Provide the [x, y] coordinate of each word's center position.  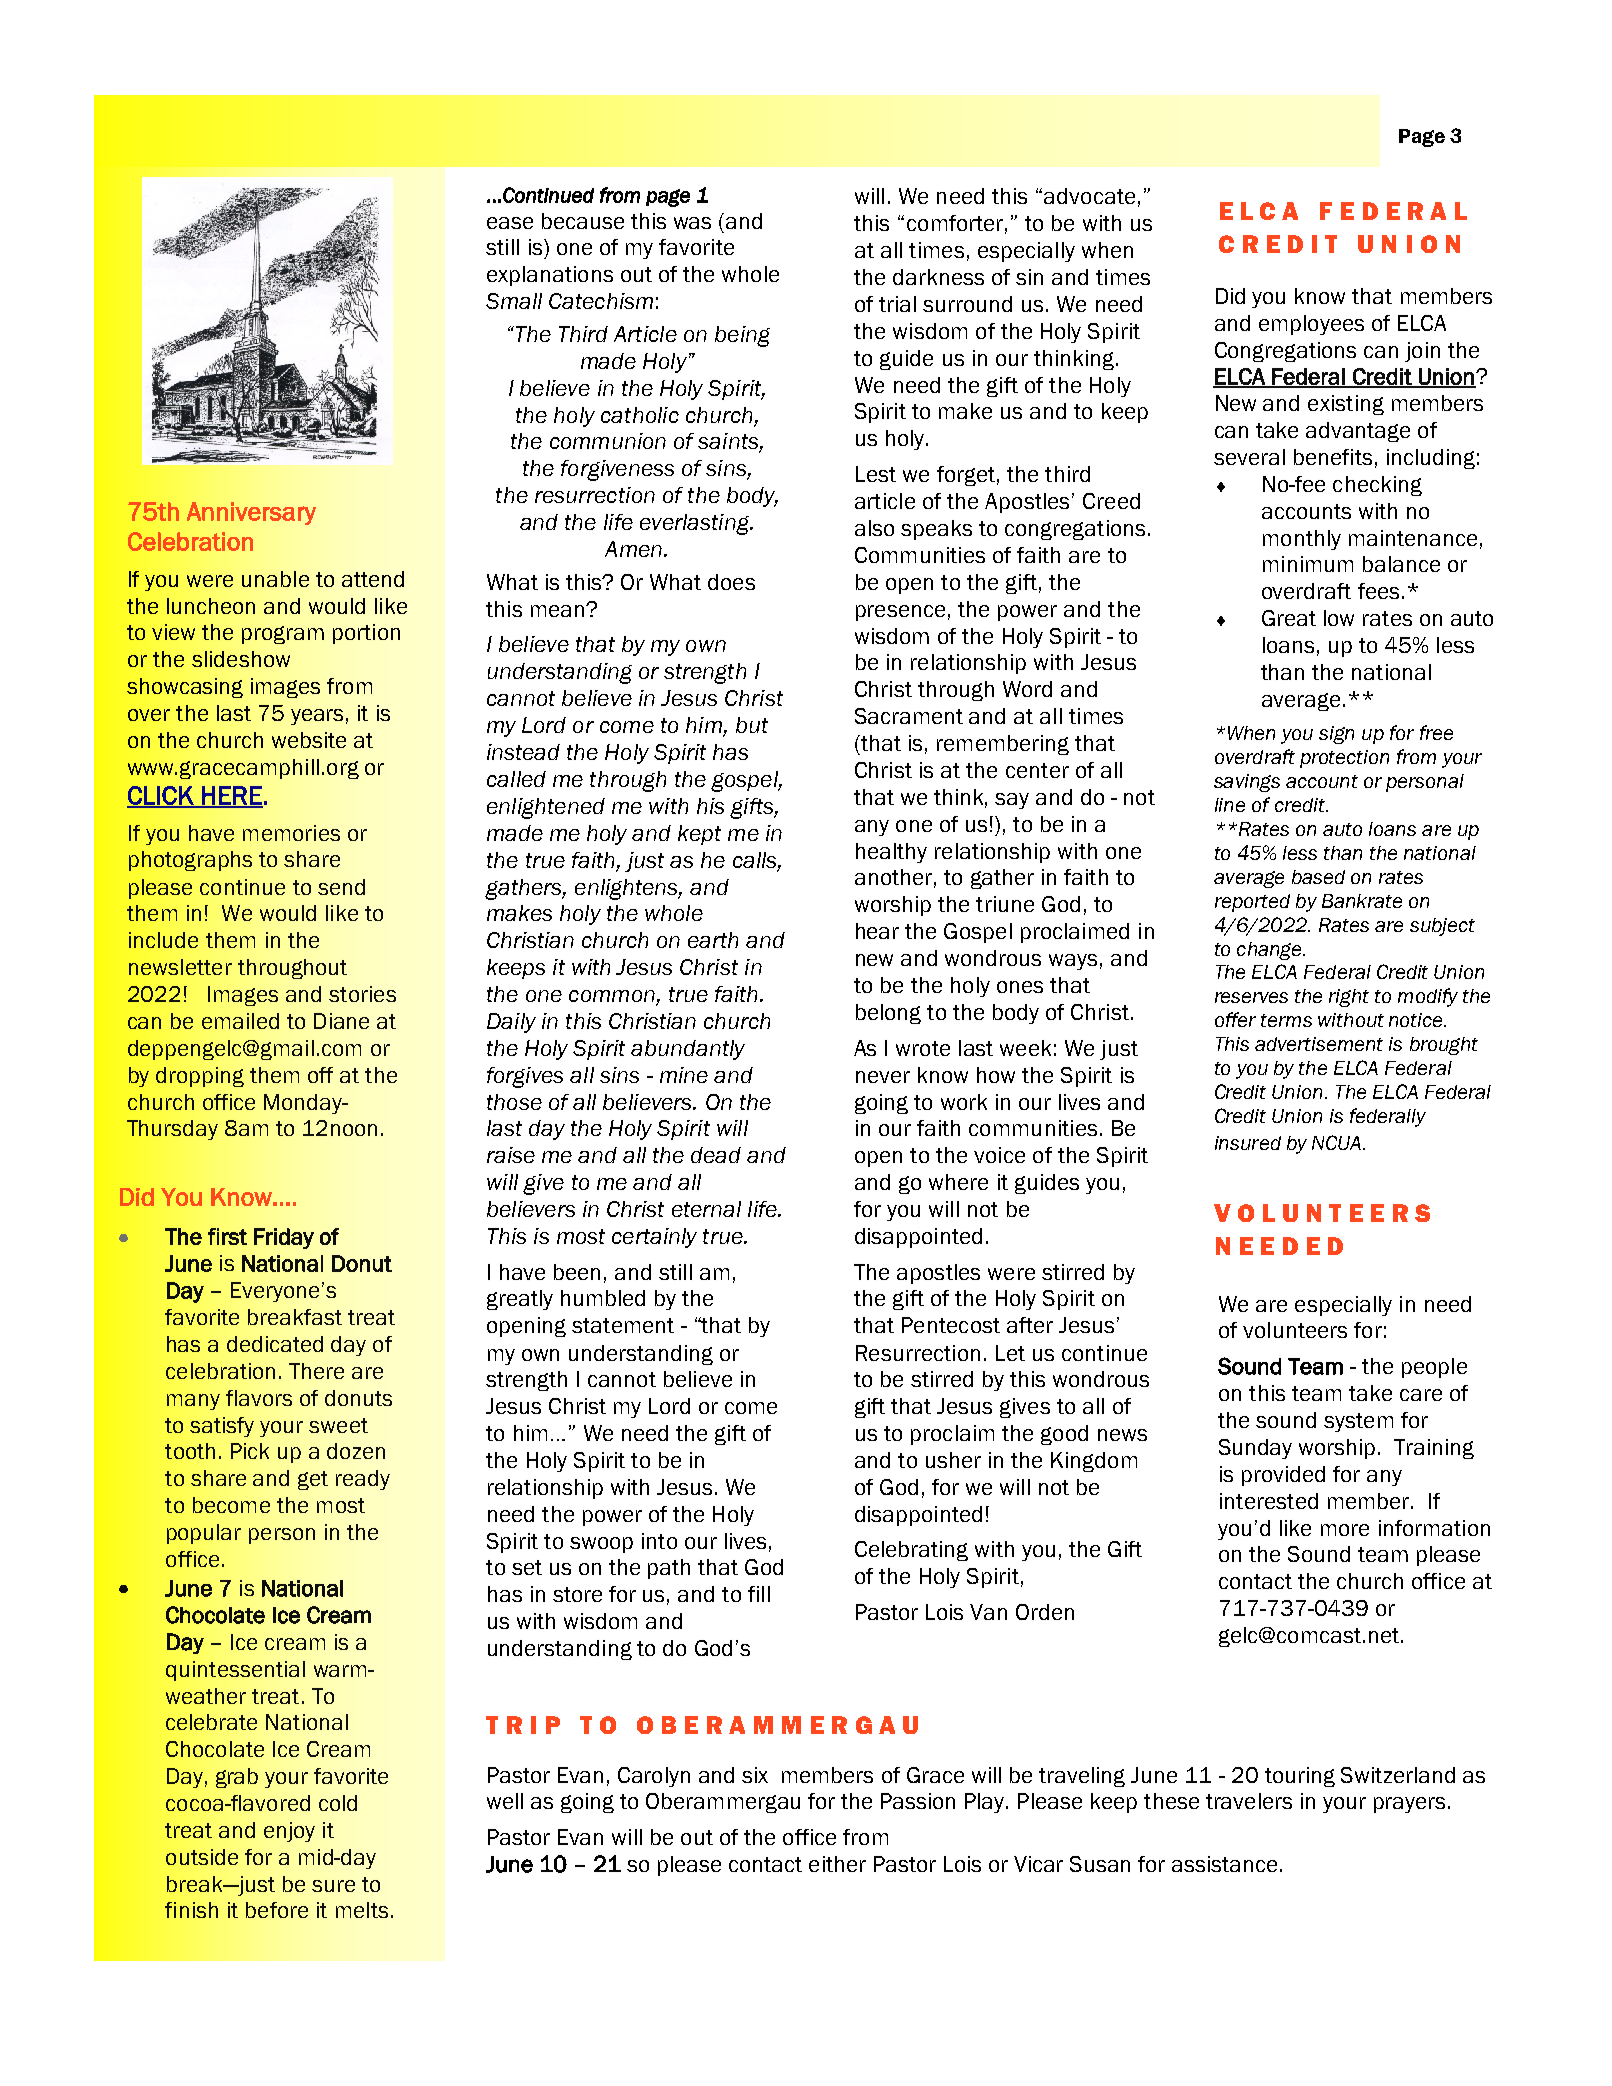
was [692, 223]
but [752, 725]
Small [514, 301]
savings [1247, 783]
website [309, 740]
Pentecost [951, 1325]
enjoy [289, 1832]
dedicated [275, 1344]
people [1434, 1368]
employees [1311, 325]
